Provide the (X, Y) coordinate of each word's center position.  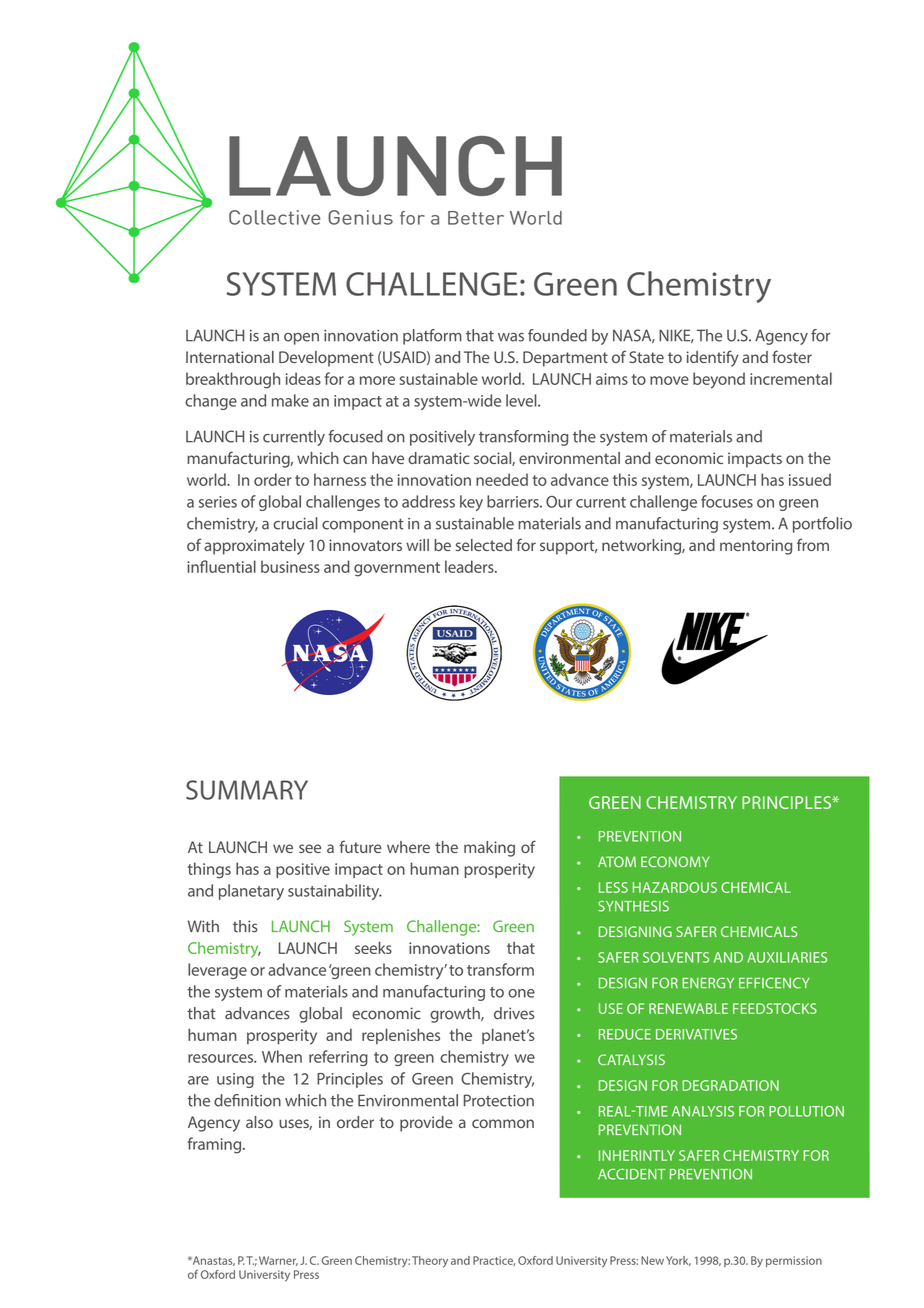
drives (514, 1013)
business (290, 566)
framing (216, 1145)
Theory (430, 1262)
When (282, 1056)
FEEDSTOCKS (775, 1008)
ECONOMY (675, 862)
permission (794, 1261)
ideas (303, 378)
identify (713, 358)
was (511, 337)
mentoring (756, 547)
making (489, 849)
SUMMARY (247, 790)
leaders (470, 566)
